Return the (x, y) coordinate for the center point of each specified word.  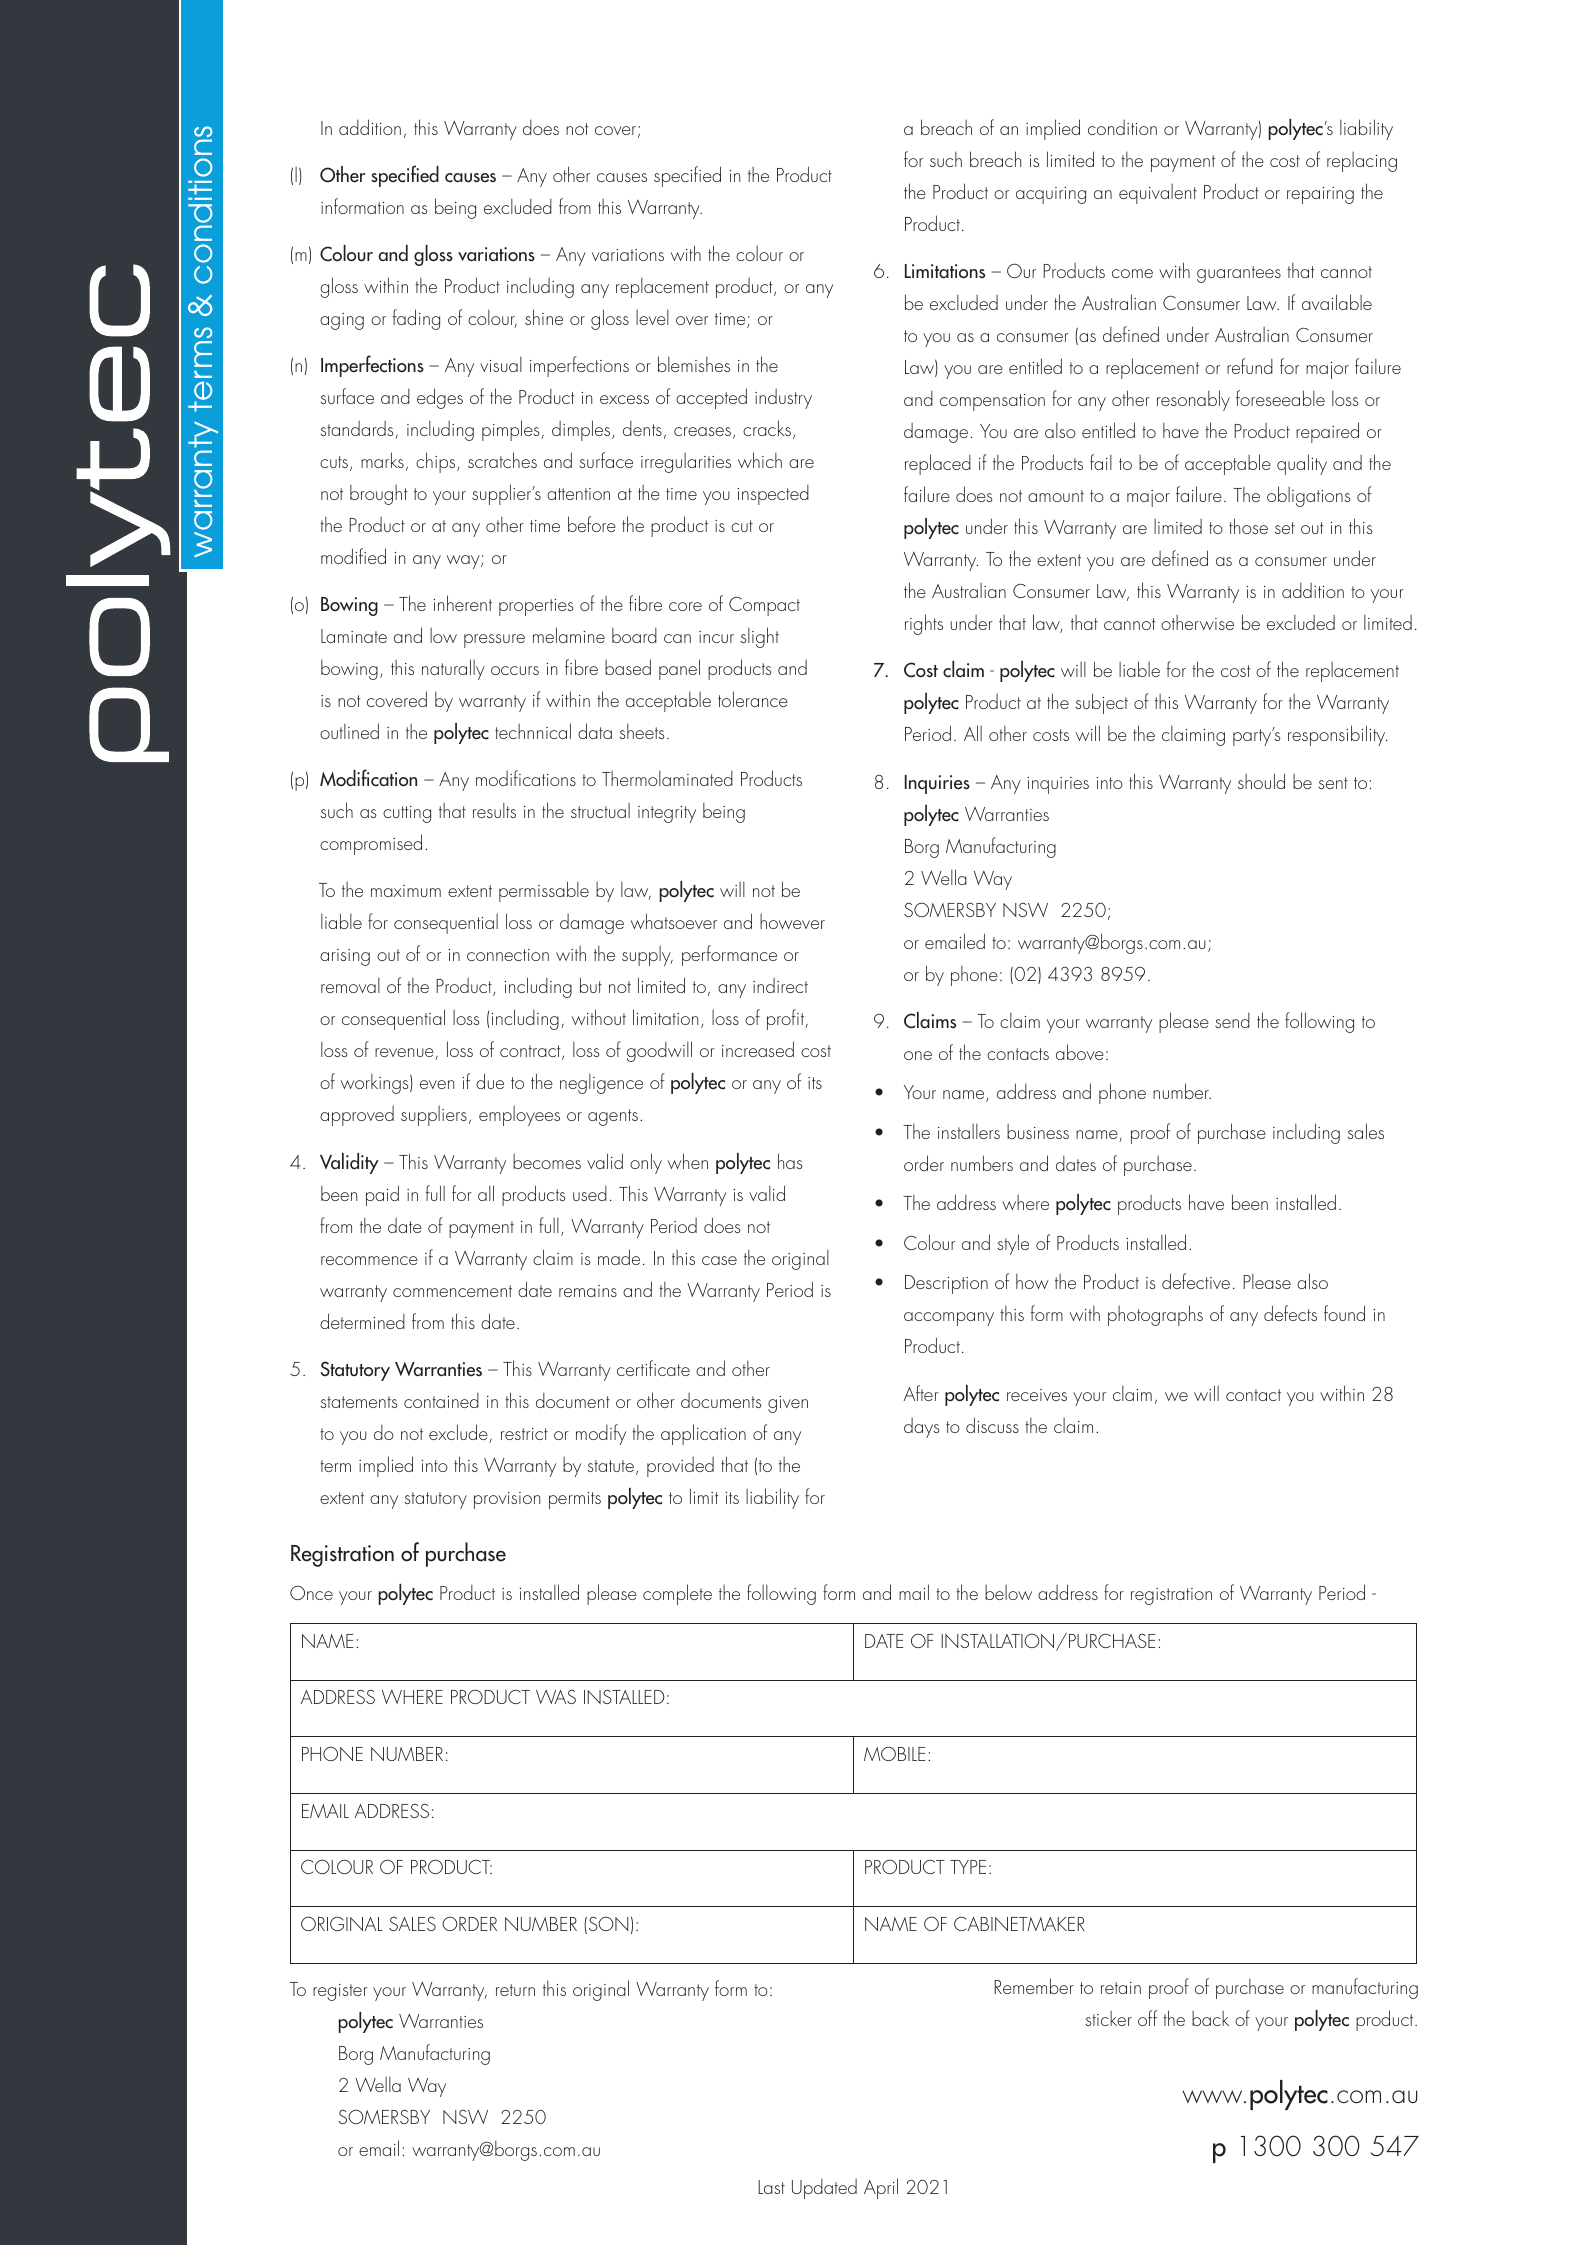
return (515, 1990)
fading (416, 319)
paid (382, 1195)
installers (969, 1131)
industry (783, 399)
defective (1196, 1281)
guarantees (1239, 274)
